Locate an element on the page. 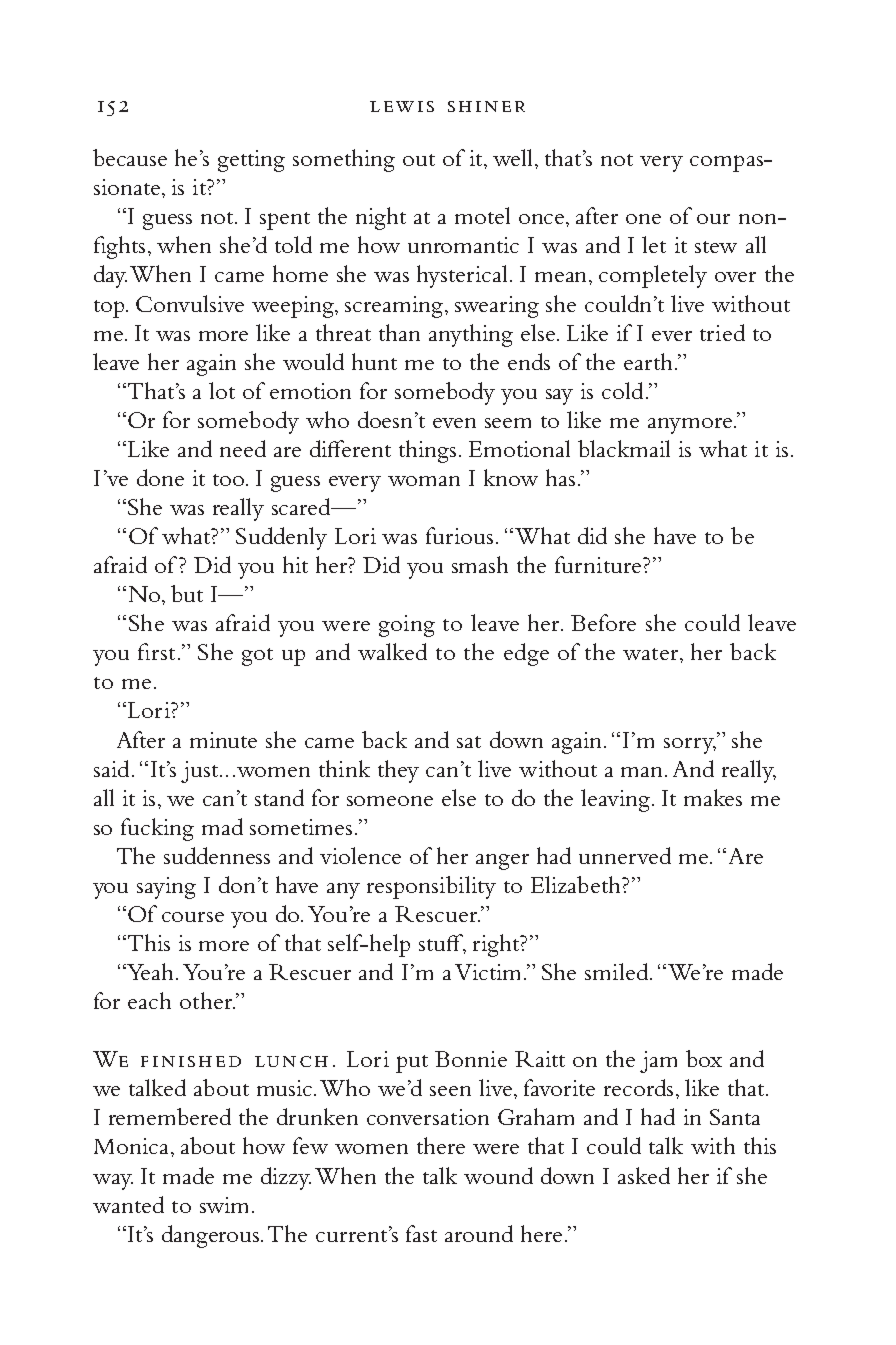 The image size is (896, 1345). swim is located at coordinates (226, 1205).
